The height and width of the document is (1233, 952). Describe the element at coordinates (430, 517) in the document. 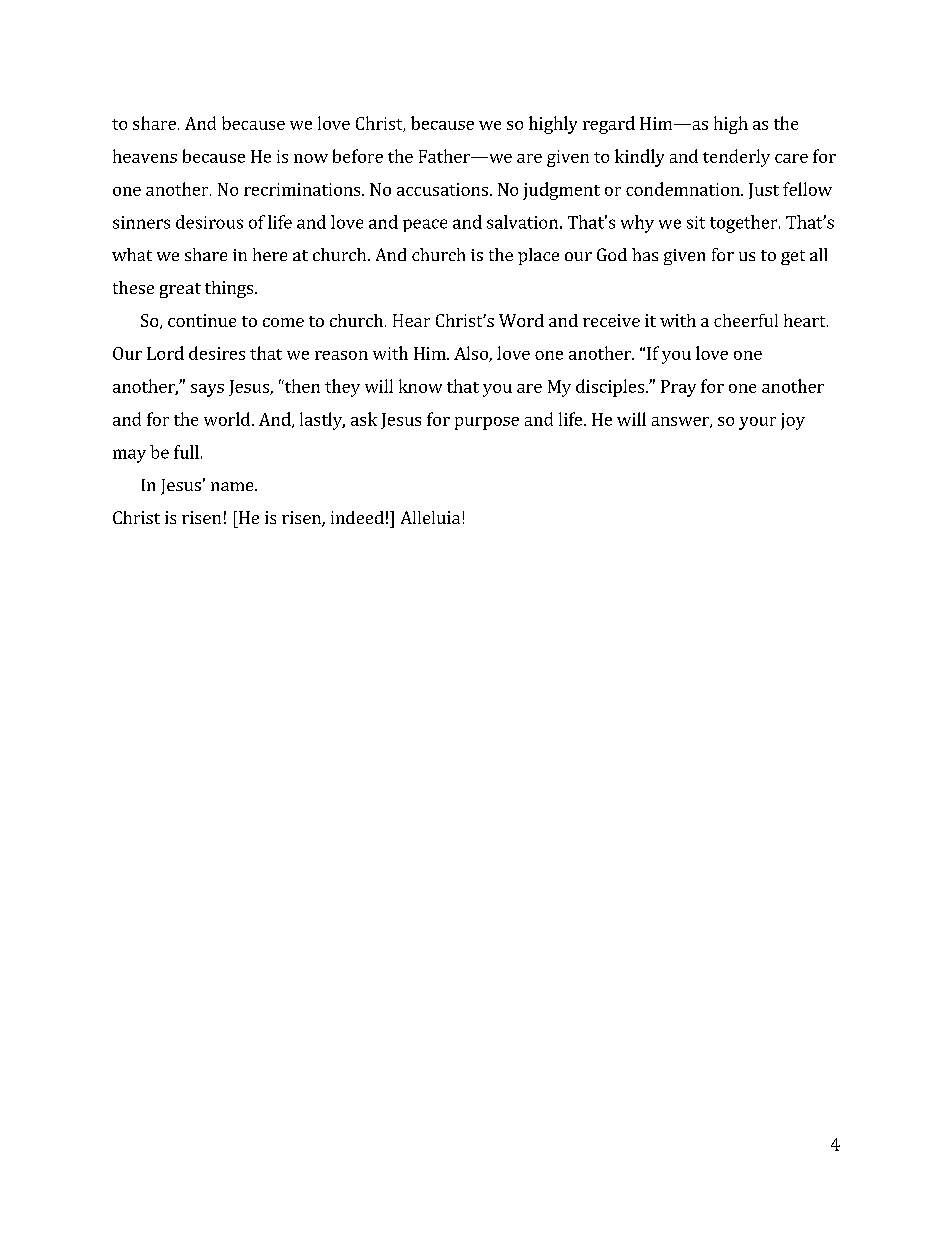

I see `Alleluia` at that location.
